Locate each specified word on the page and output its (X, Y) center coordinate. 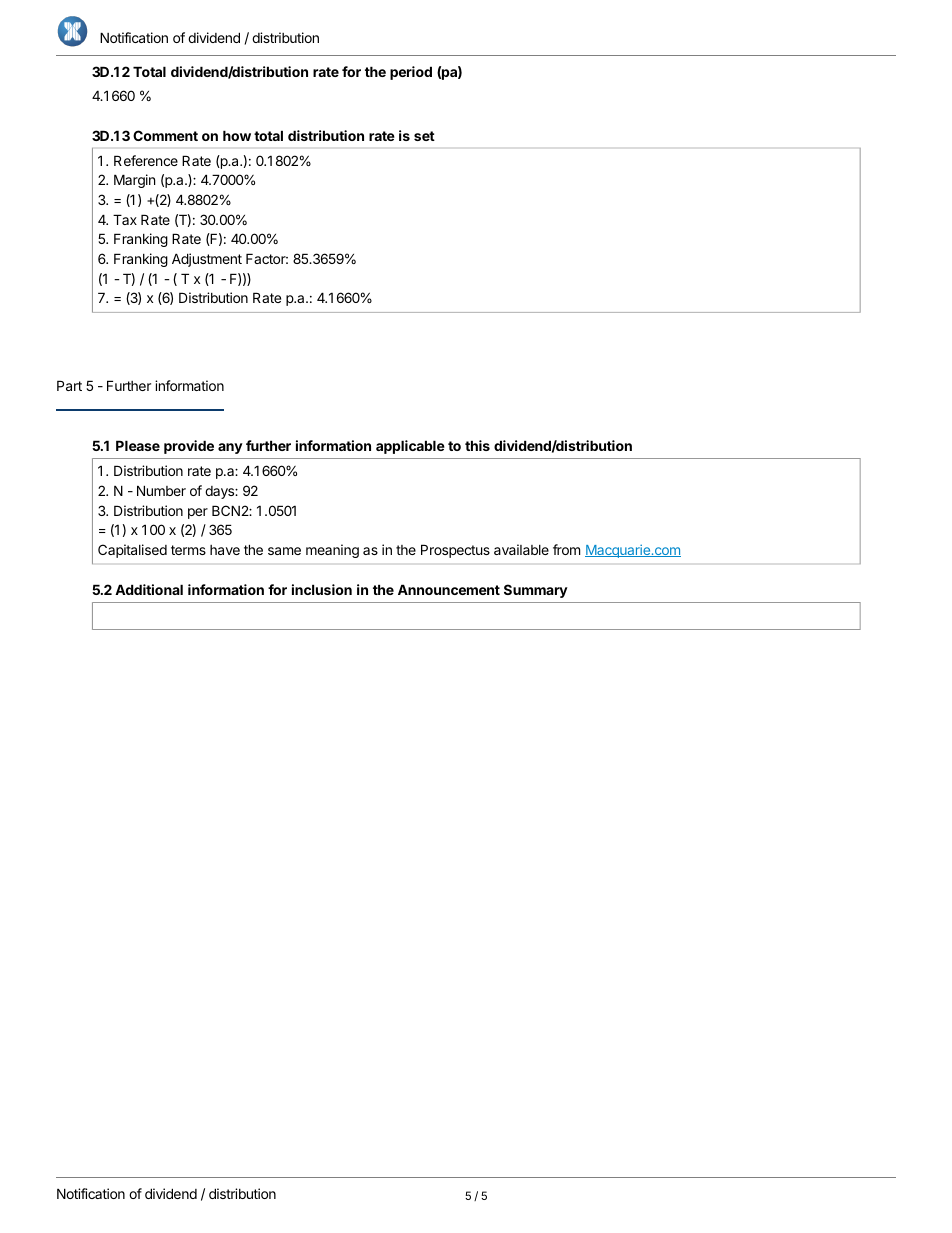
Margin (134, 181)
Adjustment (207, 260)
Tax (125, 219)
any (230, 448)
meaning (332, 551)
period (411, 73)
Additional (149, 589)
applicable (410, 447)
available (521, 549)
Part (69, 385)
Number (161, 490)
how (237, 135)
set (424, 136)
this (477, 445)
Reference (146, 160)
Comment (165, 135)
